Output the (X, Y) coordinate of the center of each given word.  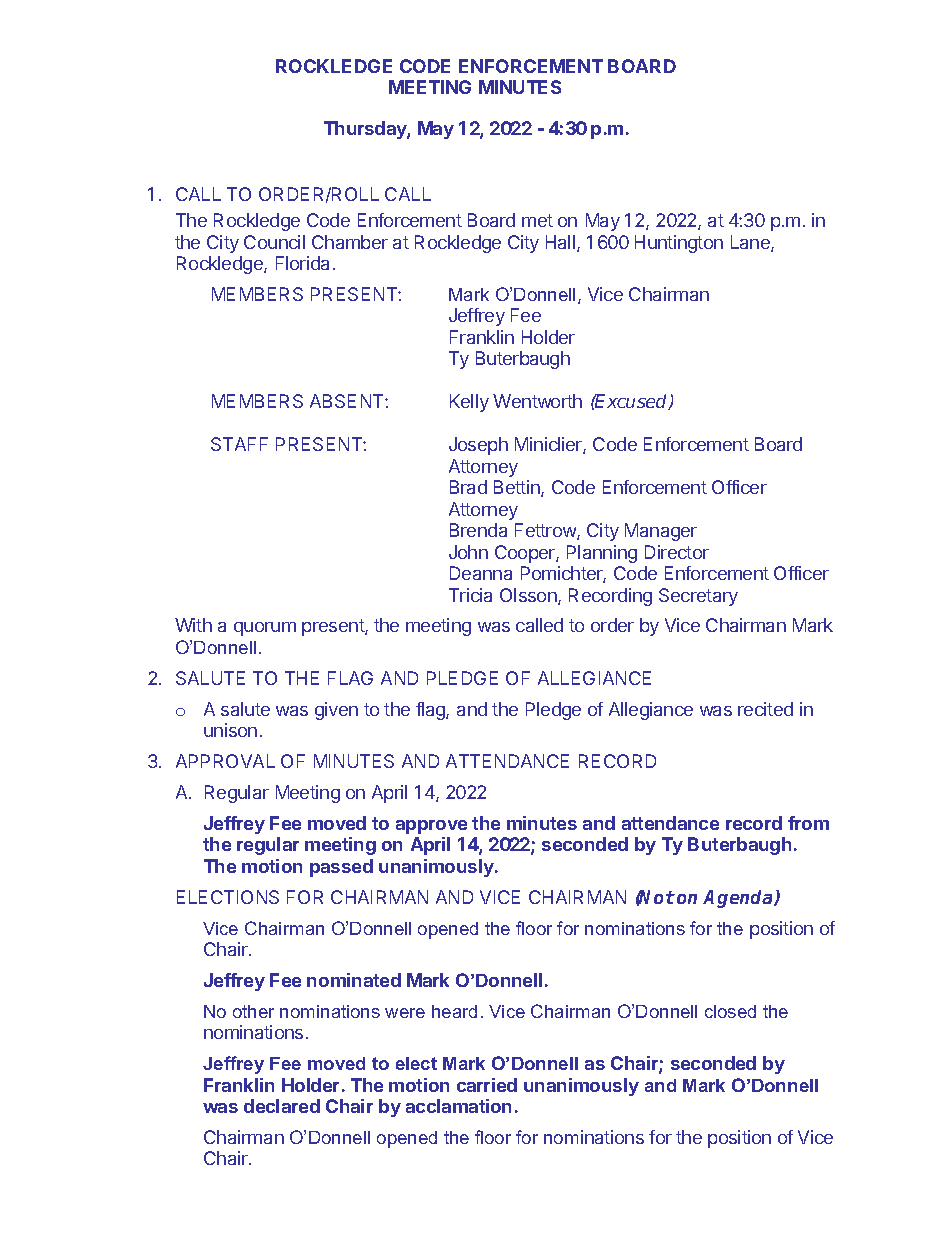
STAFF (239, 444)
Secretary (698, 597)
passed (341, 868)
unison (230, 730)
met (537, 220)
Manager (661, 532)
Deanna (481, 573)
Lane (751, 243)
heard (454, 1011)
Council (274, 242)
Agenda (739, 899)
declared (282, 1106)
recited (765, 709)
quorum (265, 629)
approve (431, 827)
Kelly (469, 403)
